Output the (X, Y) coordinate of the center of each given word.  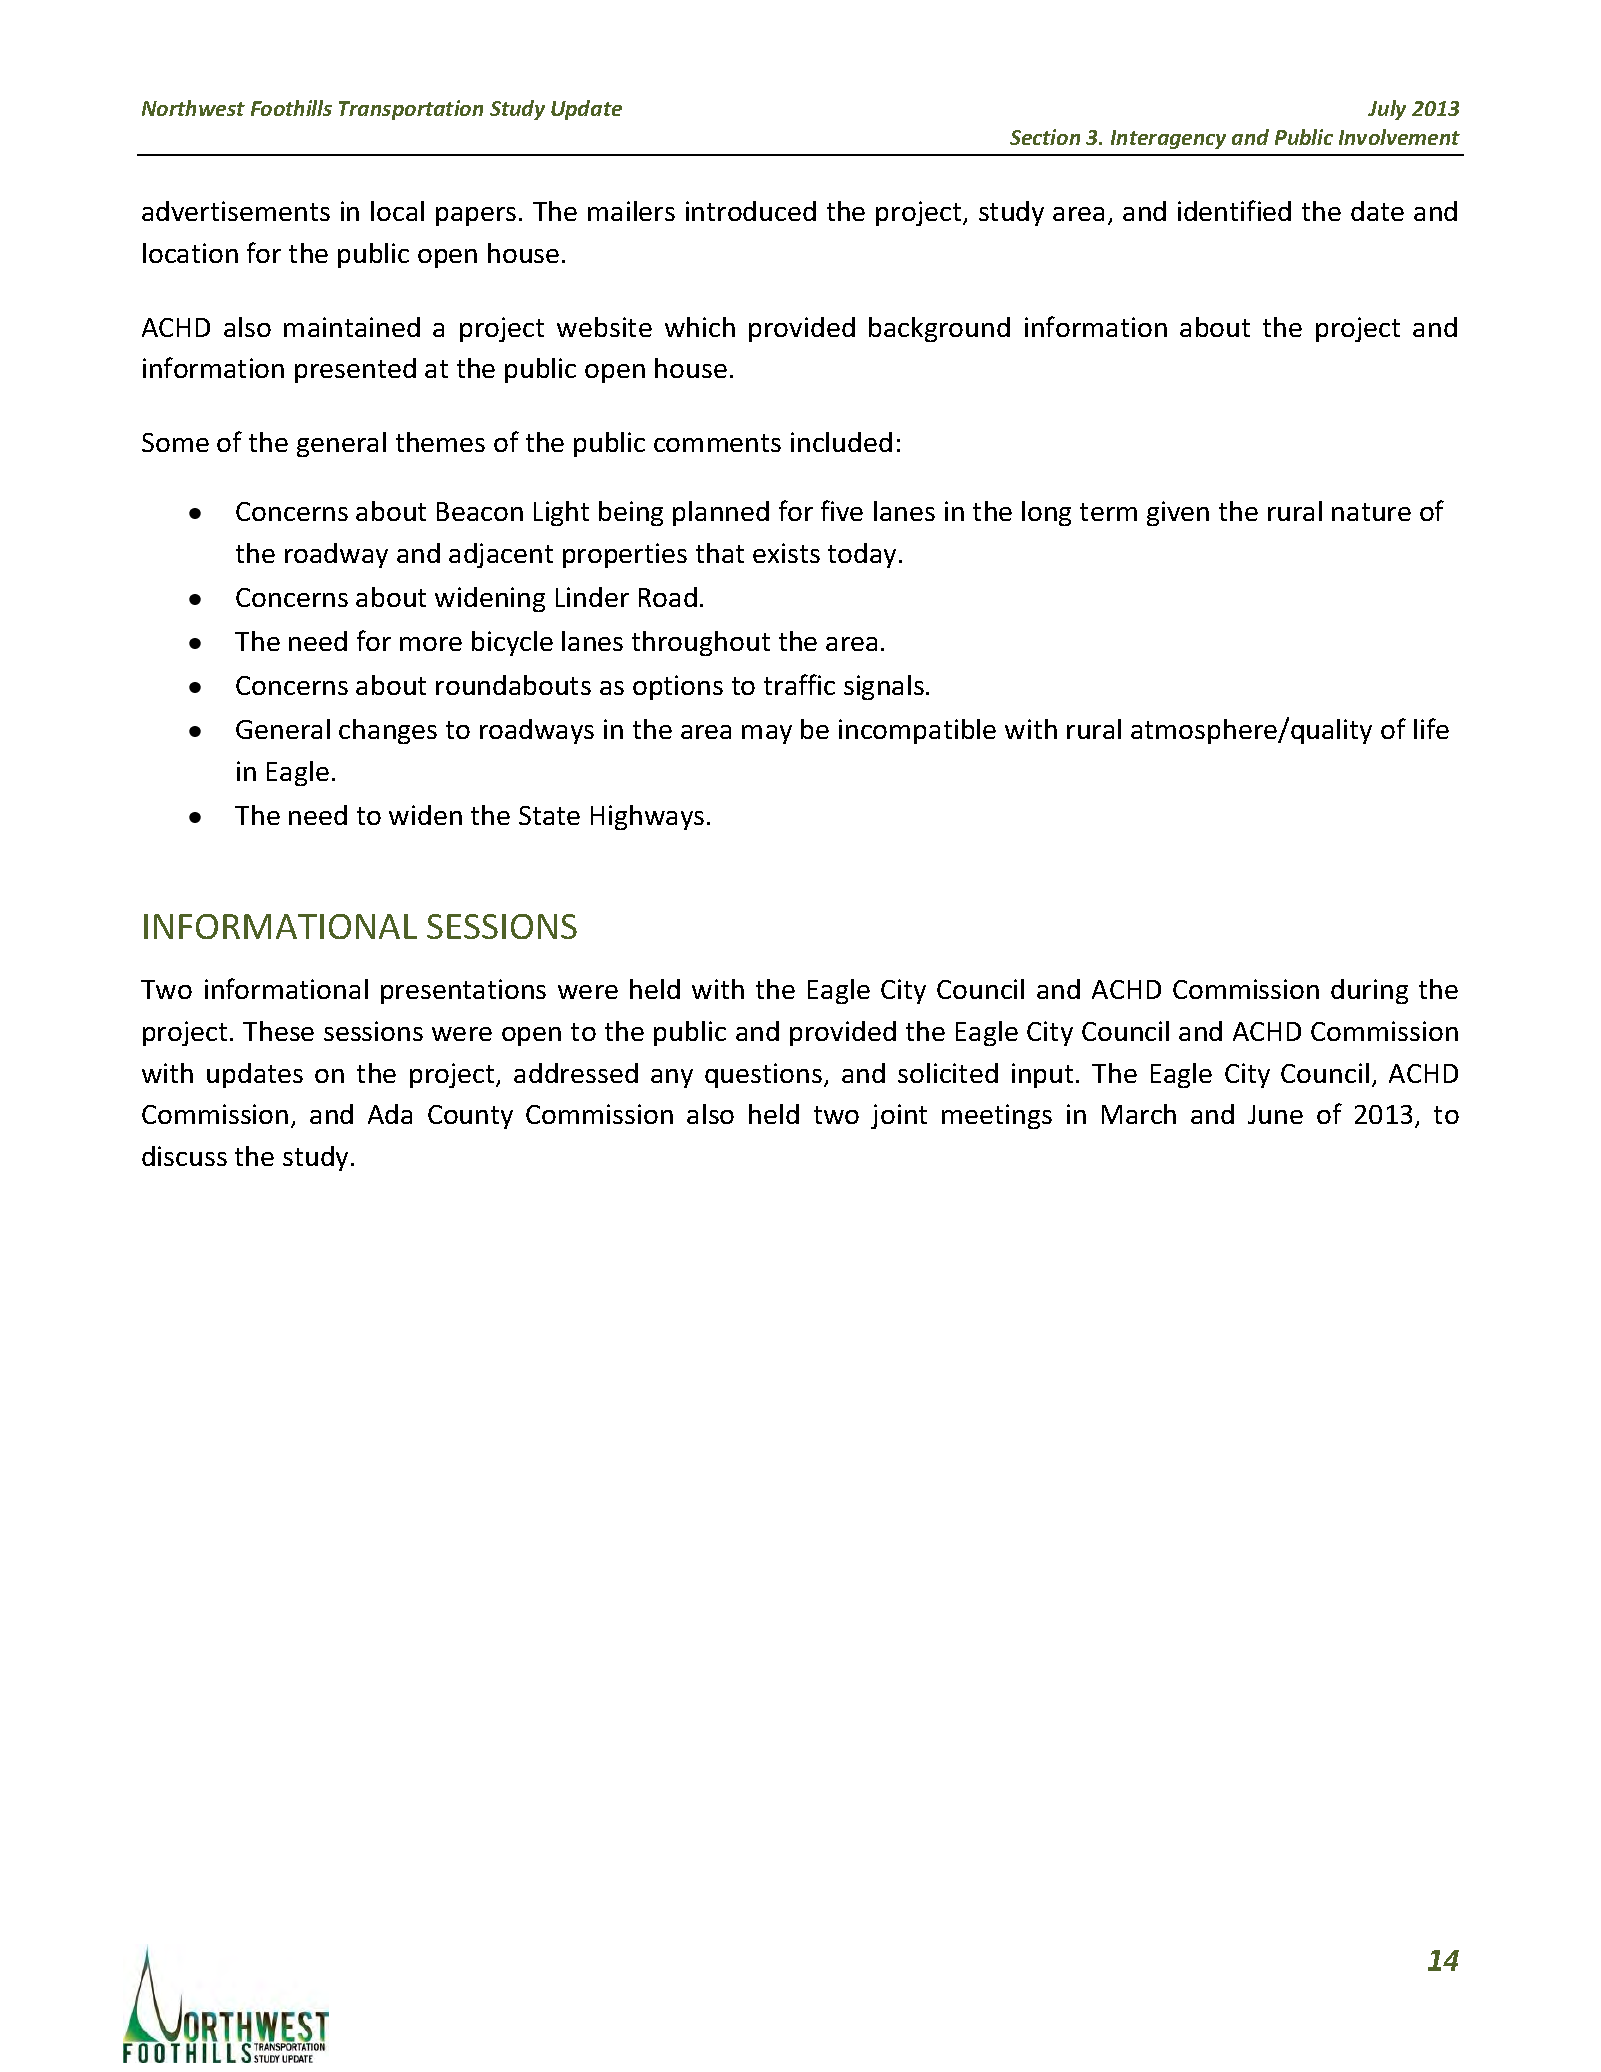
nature (1371, 512)
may (767, 734)
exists (786, 553)
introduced (751, 211)
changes (388, 731)
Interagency (1168, 139)
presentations (463, 991)
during (1369, 991)
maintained (352, 327)
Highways (647, 817)
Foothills (291, 108)
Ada (390, 1114)
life (1431, 728)
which (700, 327)
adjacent (501, 555)
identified (1234, 210)
